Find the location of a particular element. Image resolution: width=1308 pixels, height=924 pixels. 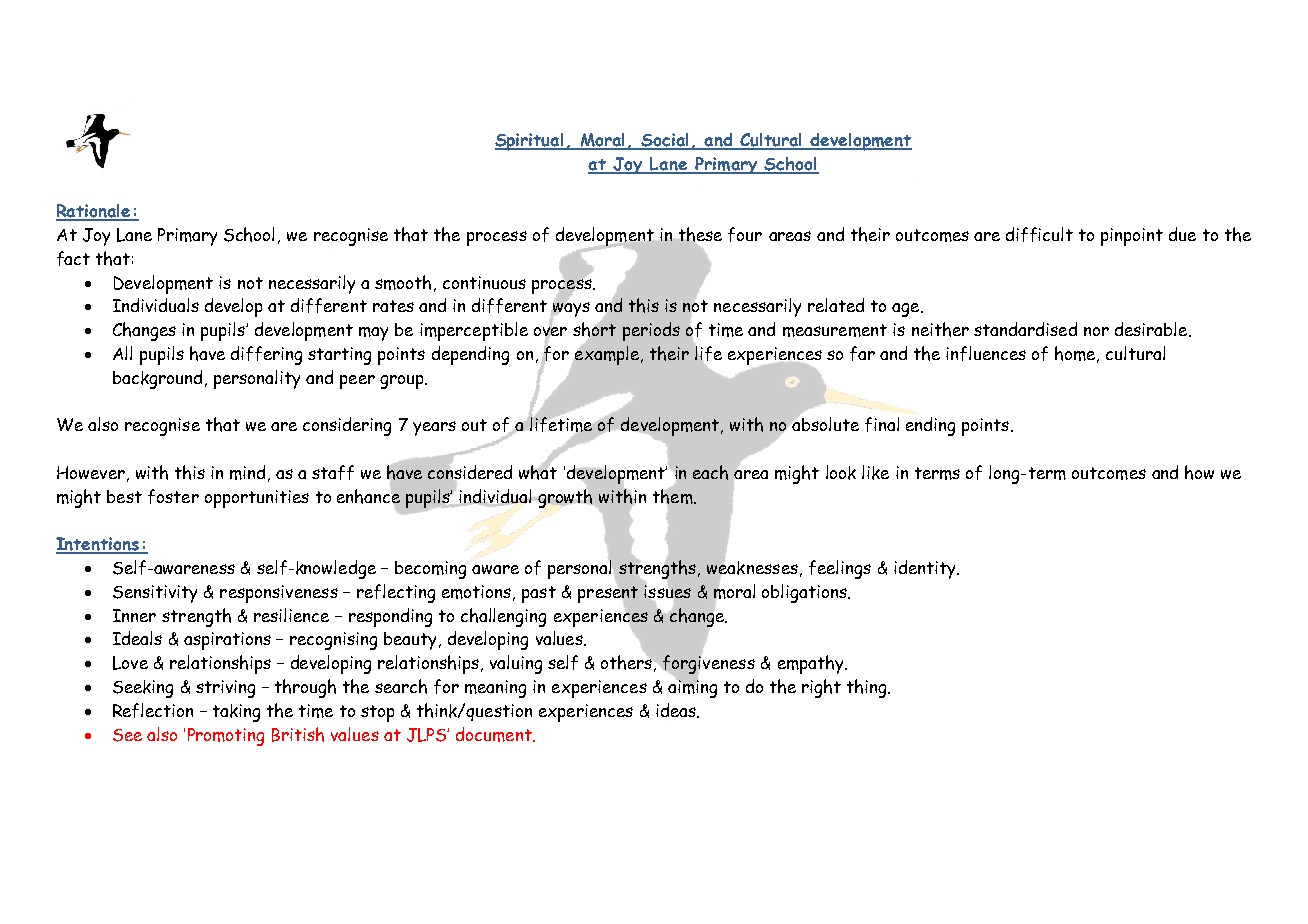

identity is located at coordinates (926, 569).
